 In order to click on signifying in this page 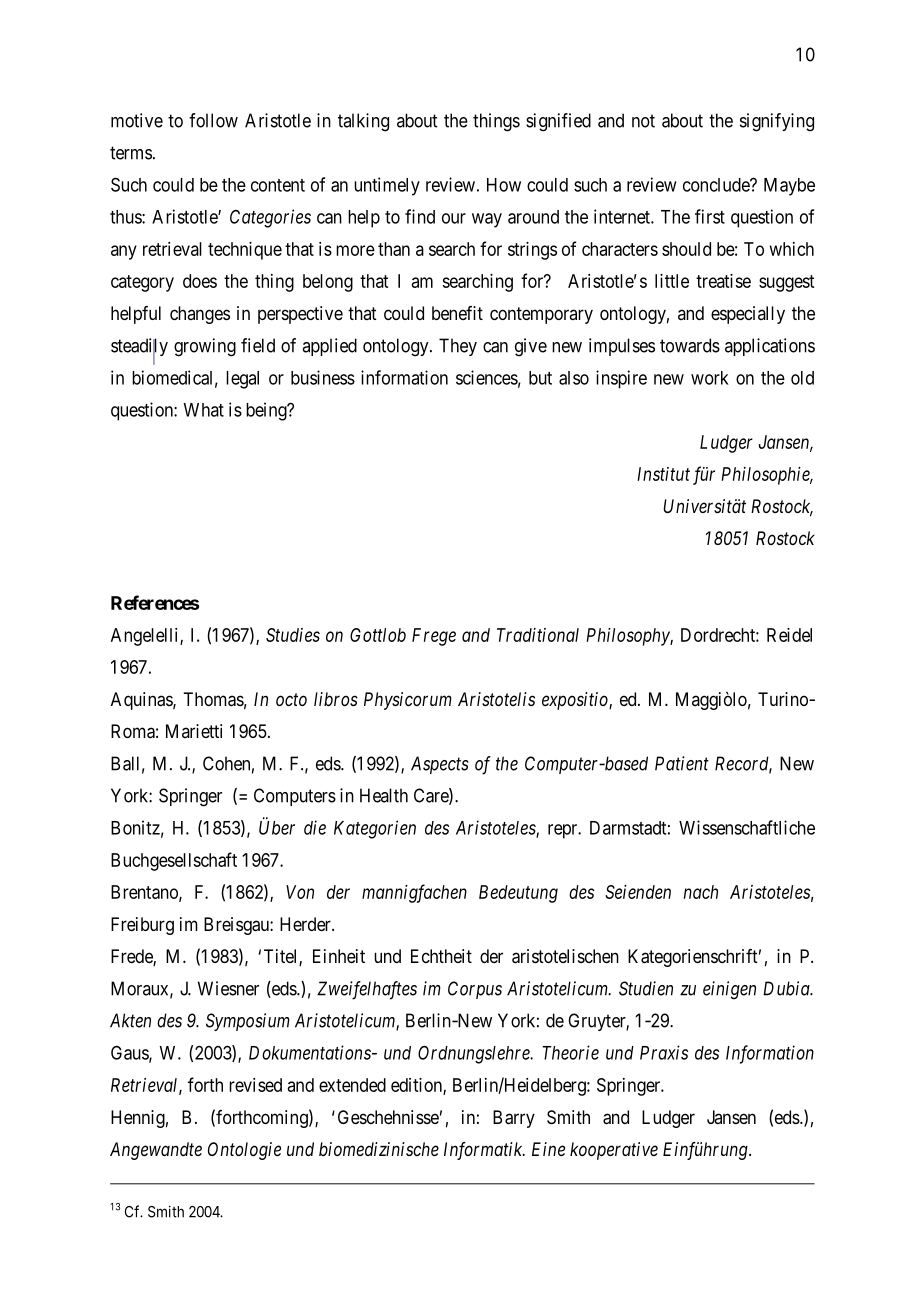, I will do `click(777, 122)`.
